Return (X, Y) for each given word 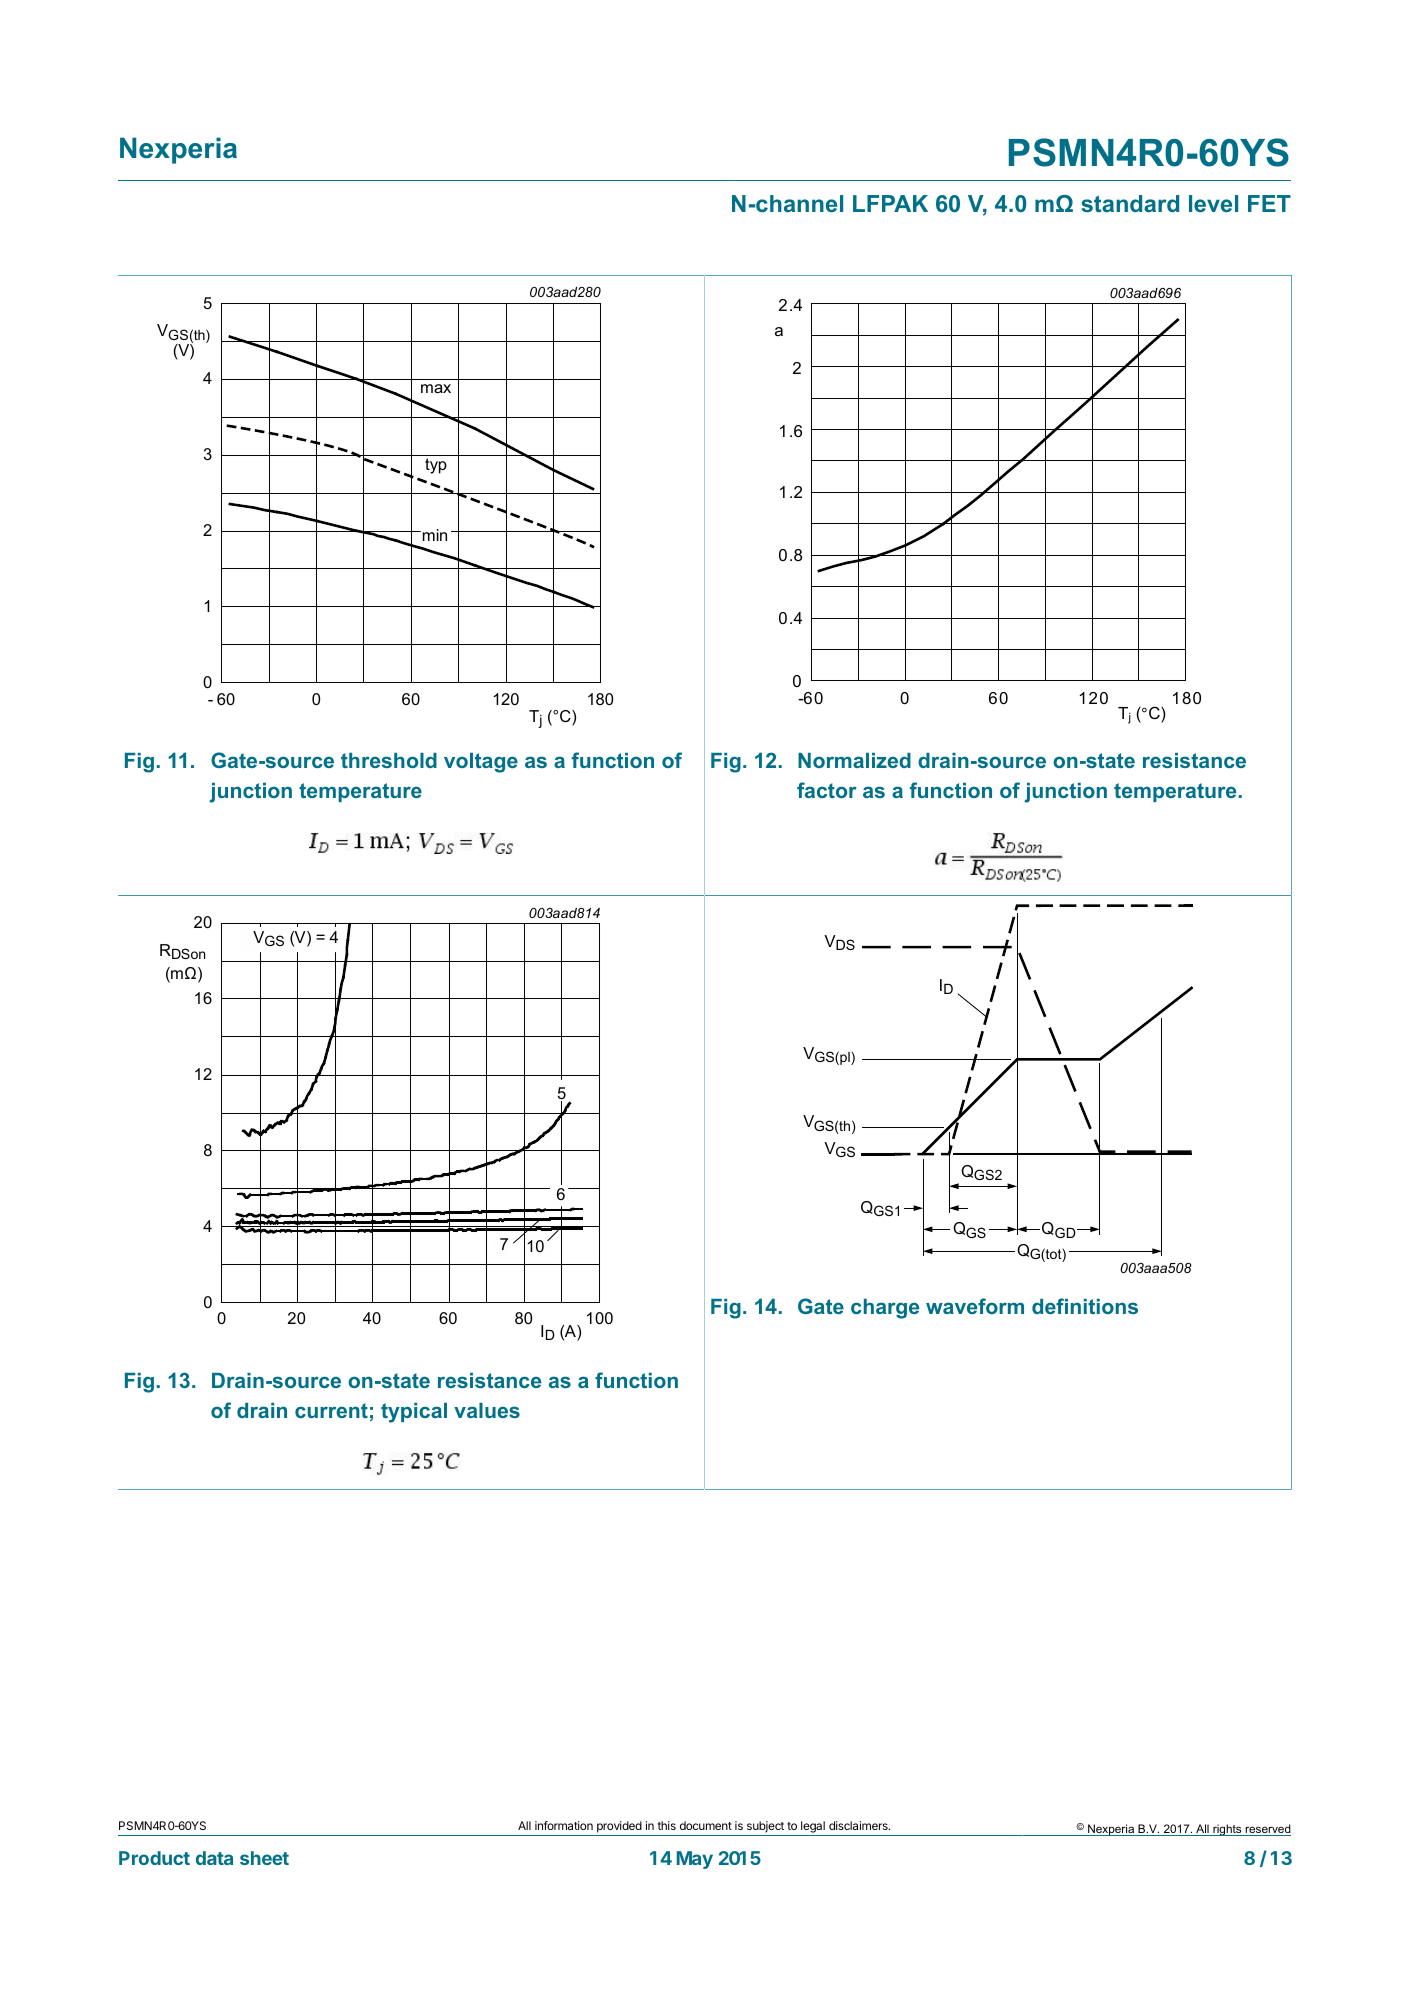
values (487, 1410)
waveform (975, 1306)
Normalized (854, 760)
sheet (264, 1858)
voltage (481, 763)
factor (827, 790)
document (706, 1825)
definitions (1085, 1306)
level (1213, 203)
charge (885, 1309)
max (436, 388)
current (331, 1410)
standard (1130, 203)
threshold (389, 760)
